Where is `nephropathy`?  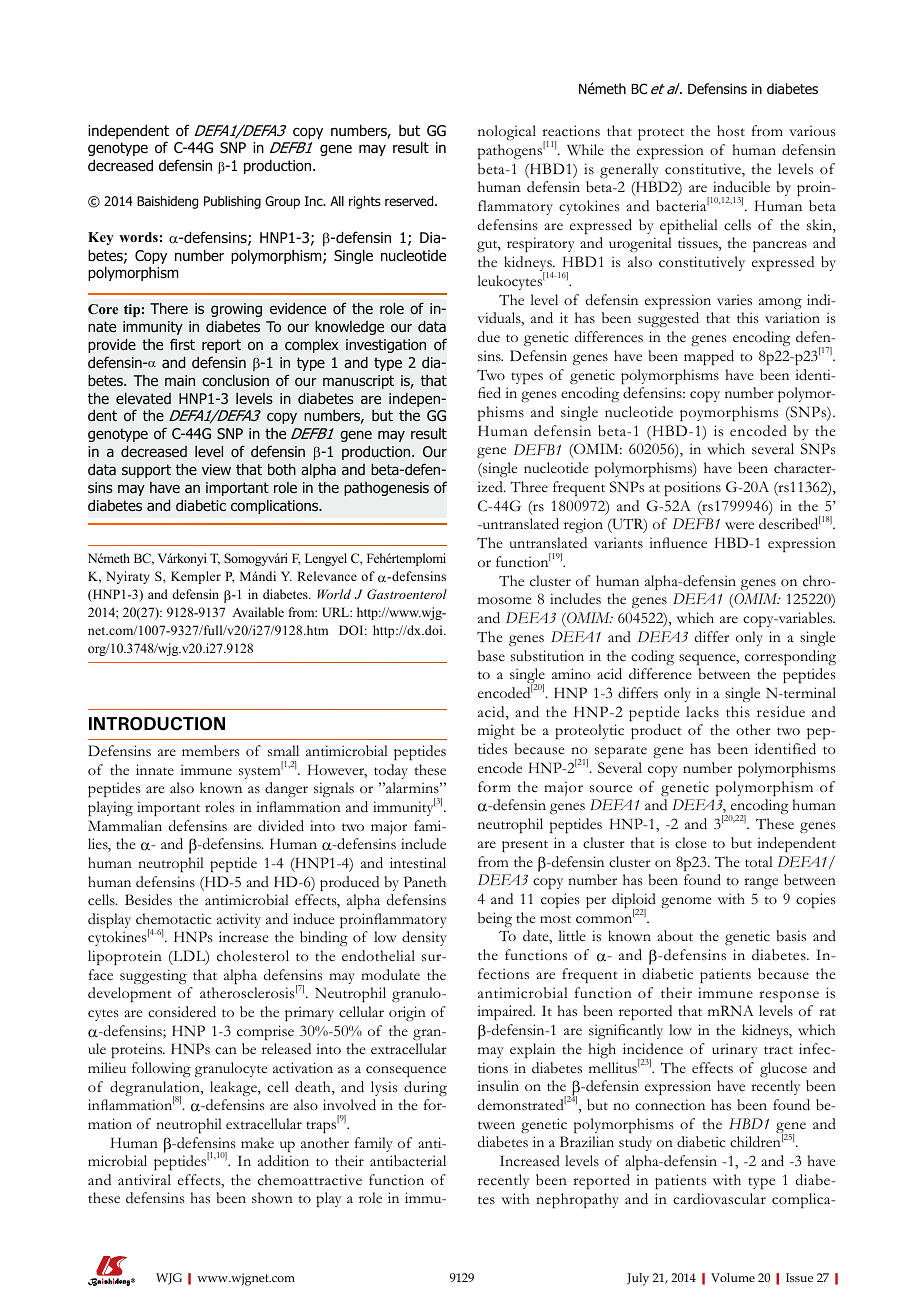 nephropathy is located at coordinates (577, 1200).
